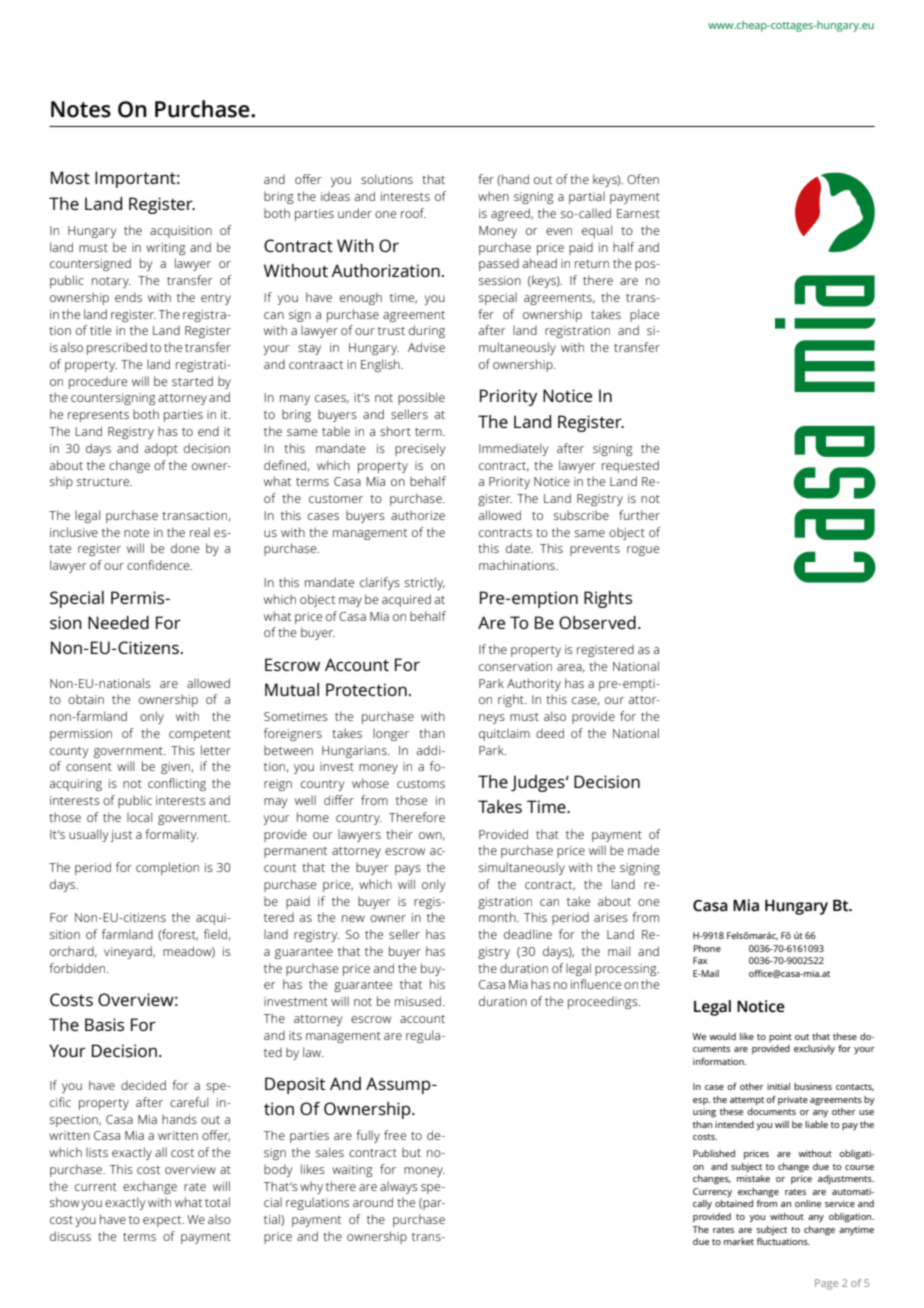 The height and width of the screenshot is (1308, 924). I want to click on Earnest, so click(638, 213).
